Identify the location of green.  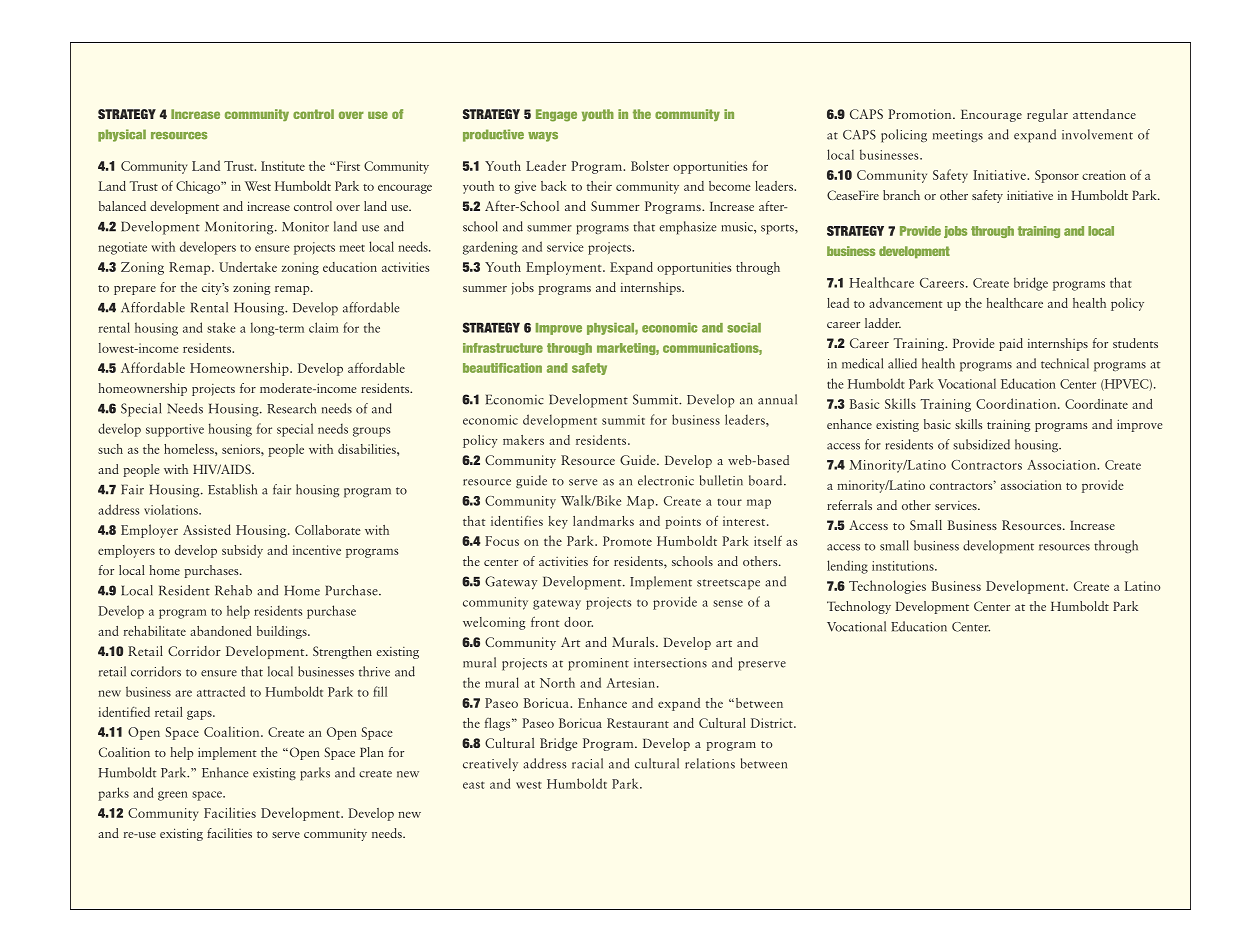
(173, 796).
